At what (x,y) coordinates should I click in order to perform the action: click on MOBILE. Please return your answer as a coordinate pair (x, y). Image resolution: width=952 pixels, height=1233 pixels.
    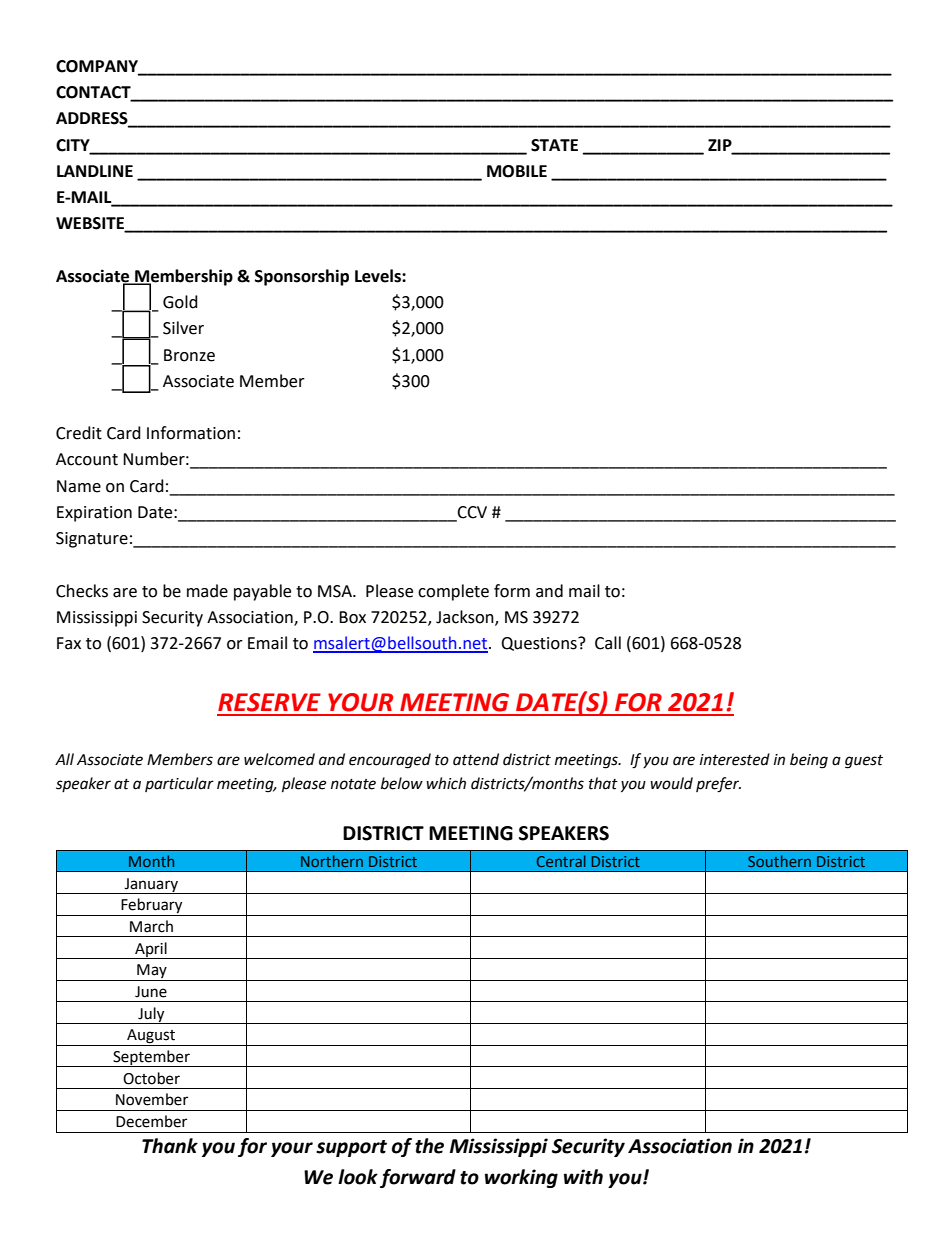
    Looking at the image, I should click on (517, 171).
